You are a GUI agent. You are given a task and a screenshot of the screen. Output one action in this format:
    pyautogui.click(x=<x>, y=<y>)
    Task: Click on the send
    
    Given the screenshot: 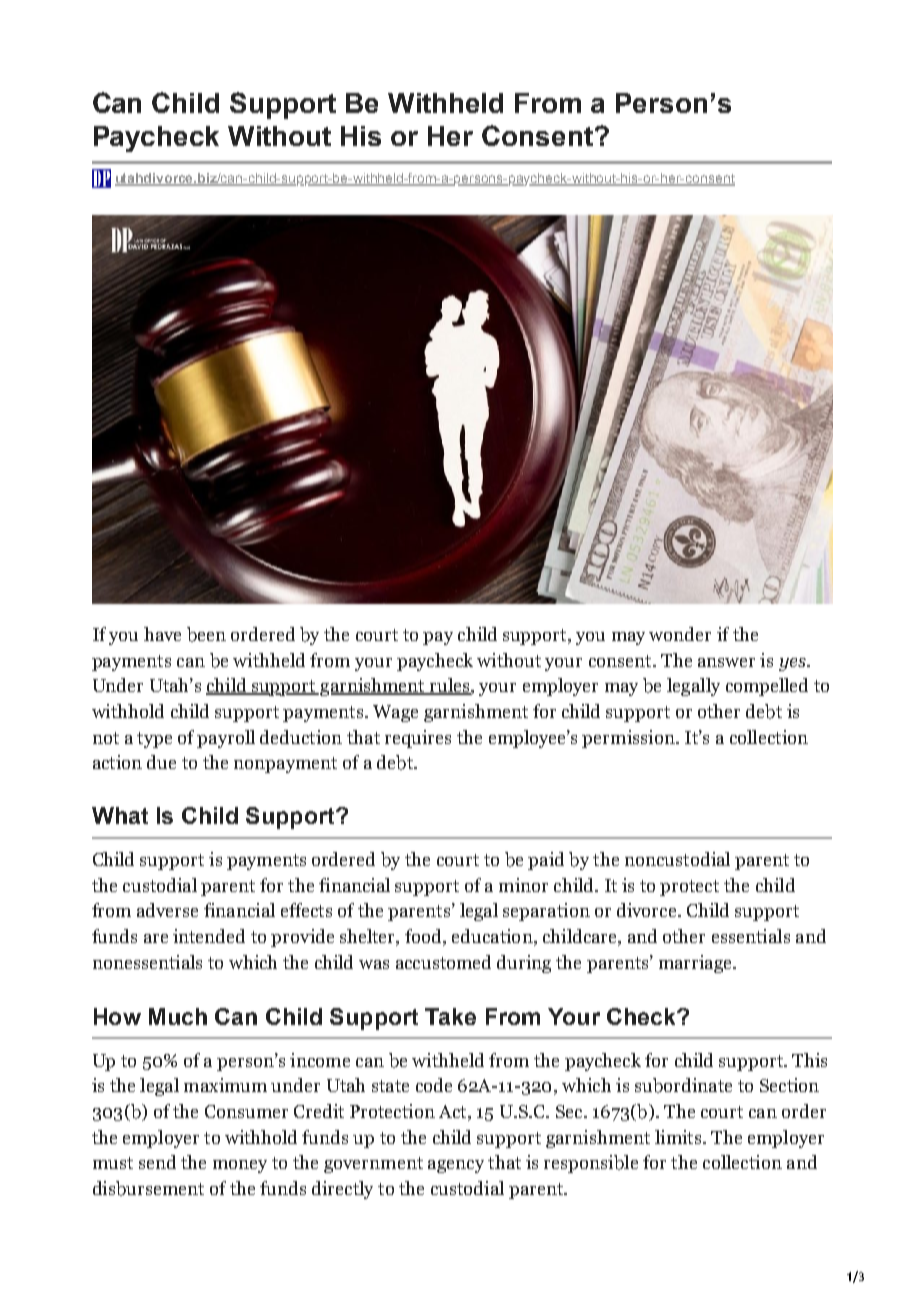 What is the action you would take?
    pyautogui.click(x=157, y=1162)
